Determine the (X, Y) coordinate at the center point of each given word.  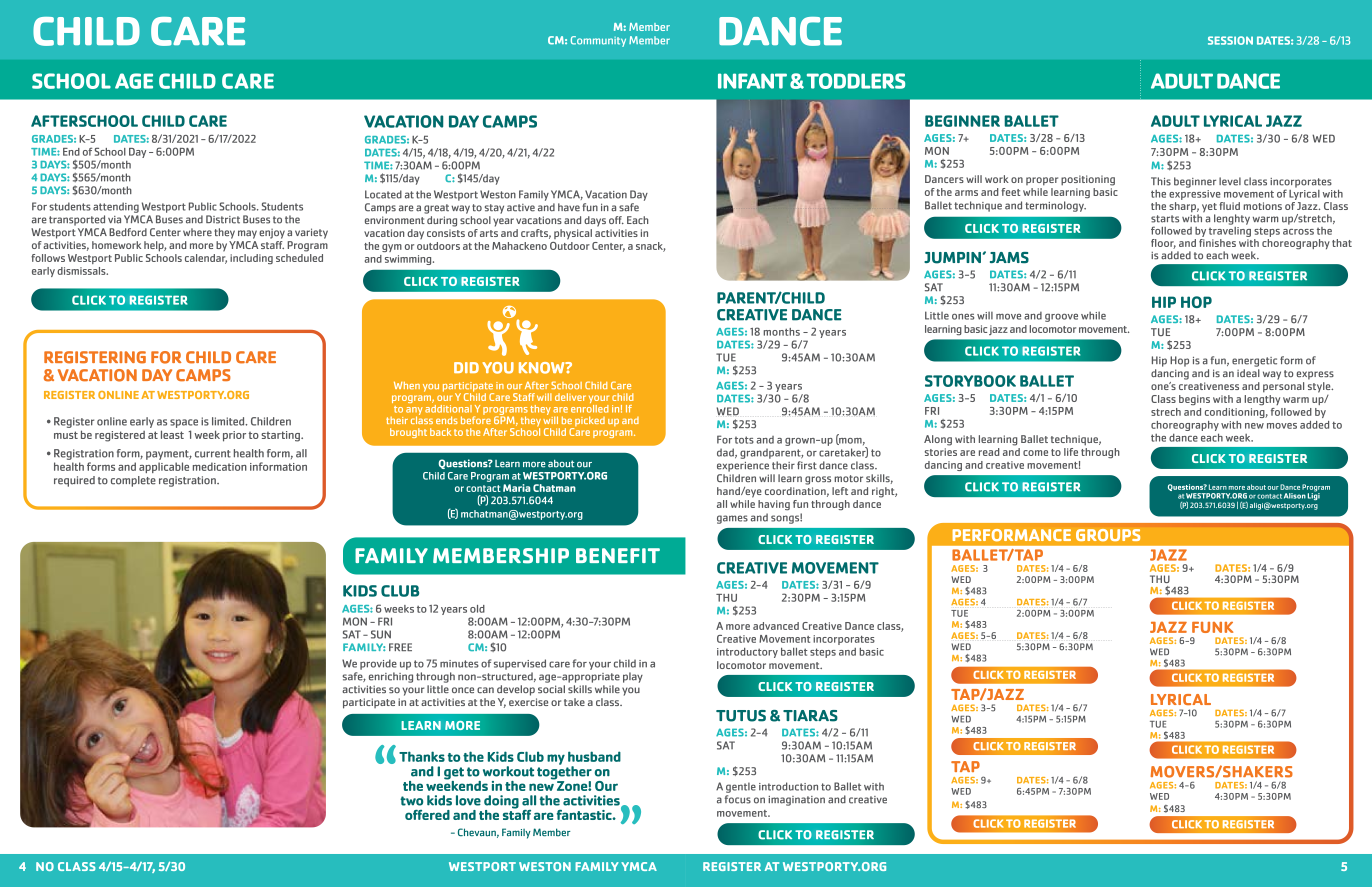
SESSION (1230, 40)
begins (1194, 400)
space (184, 423)
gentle (741, 787)
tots (744, 440)
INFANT (752, 81)
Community (598, 41)
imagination (796, 801)
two (411, 801)
